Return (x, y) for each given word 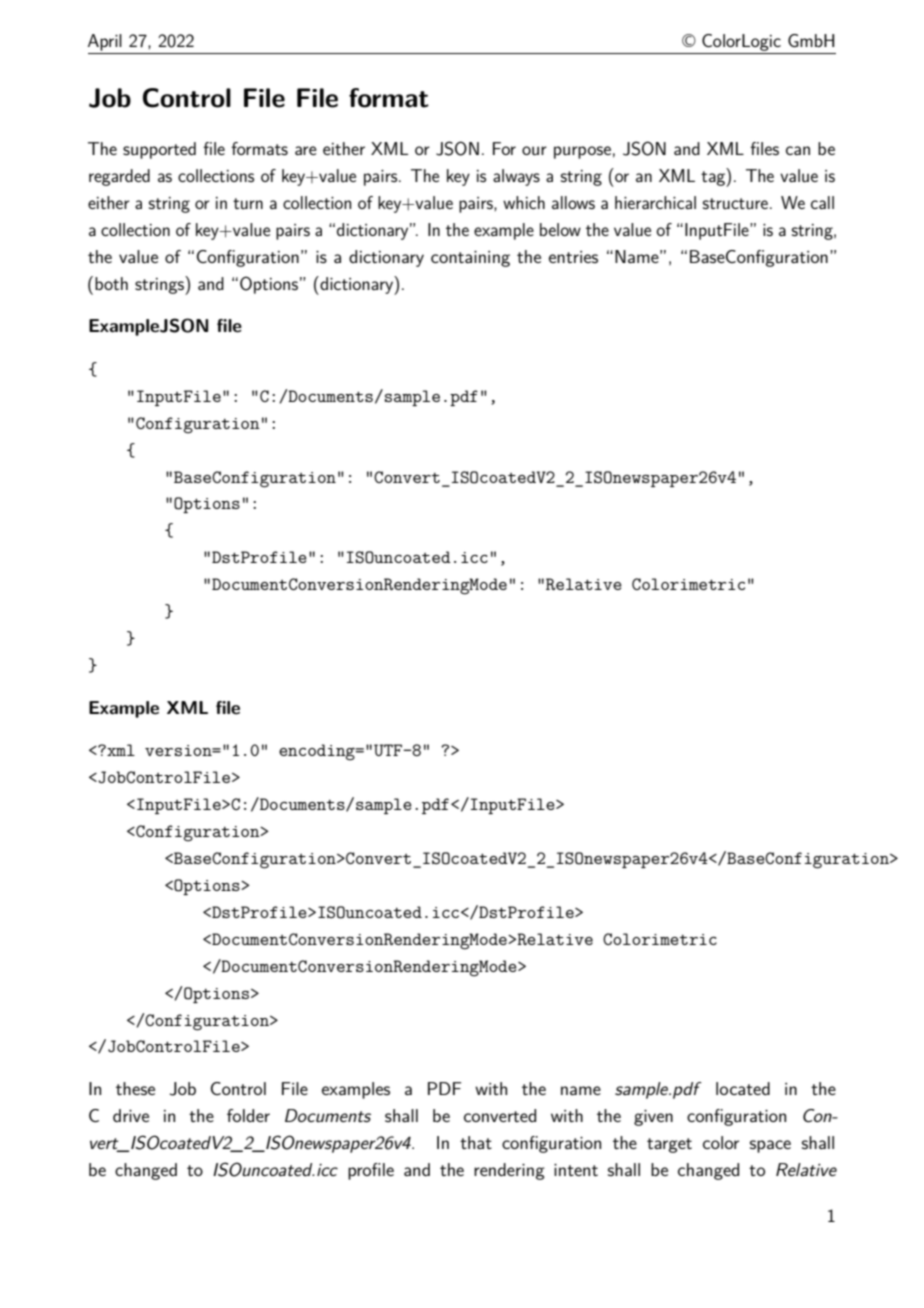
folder (248, 1115)
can (798, 150)
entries (573, 257)
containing (470, 259)
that (476, 1142)
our (534, 150)
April (105, 42)
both (111, 283)
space (770, 1146)
